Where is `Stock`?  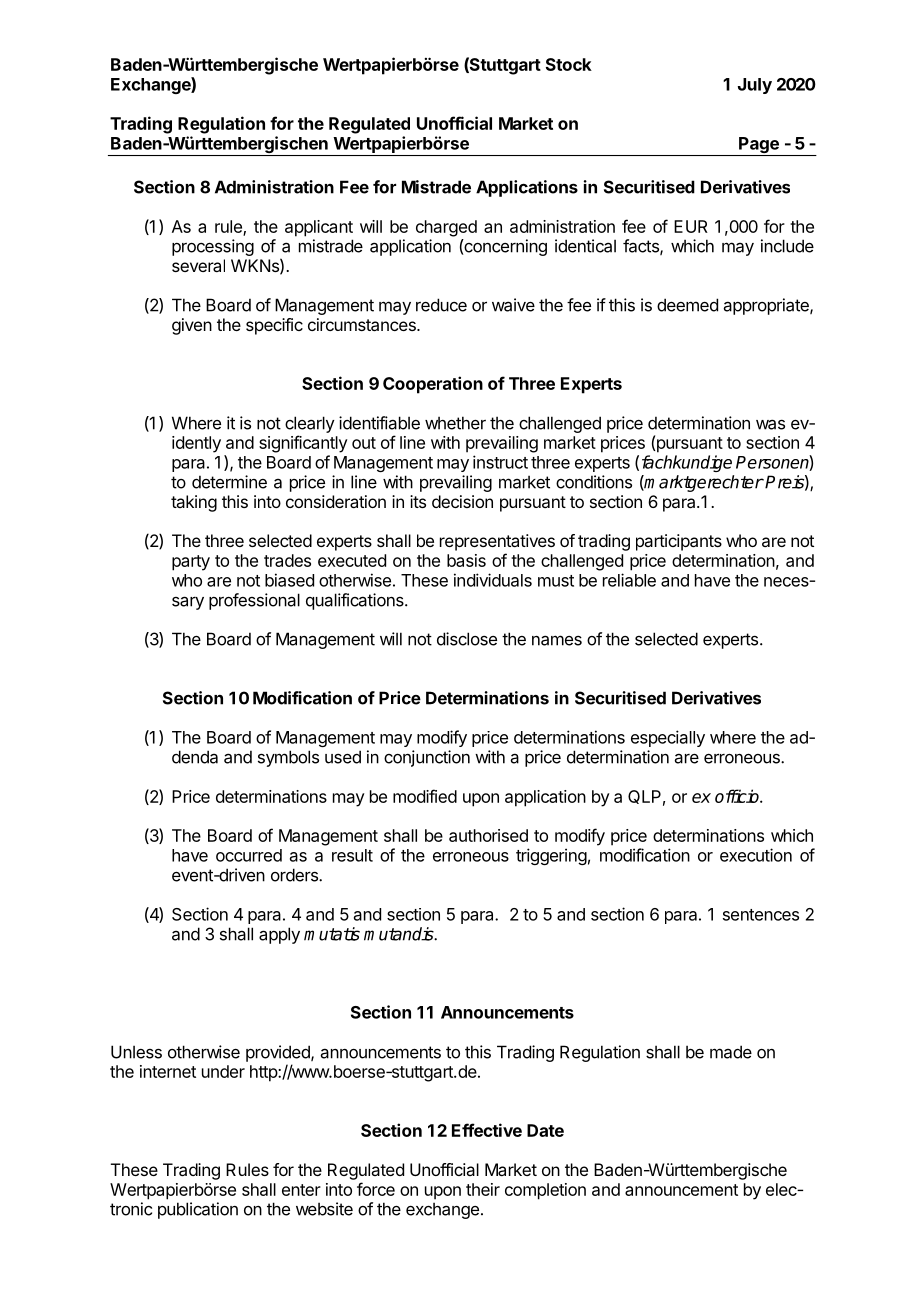
Stock is located at coordinates (569, 64).
